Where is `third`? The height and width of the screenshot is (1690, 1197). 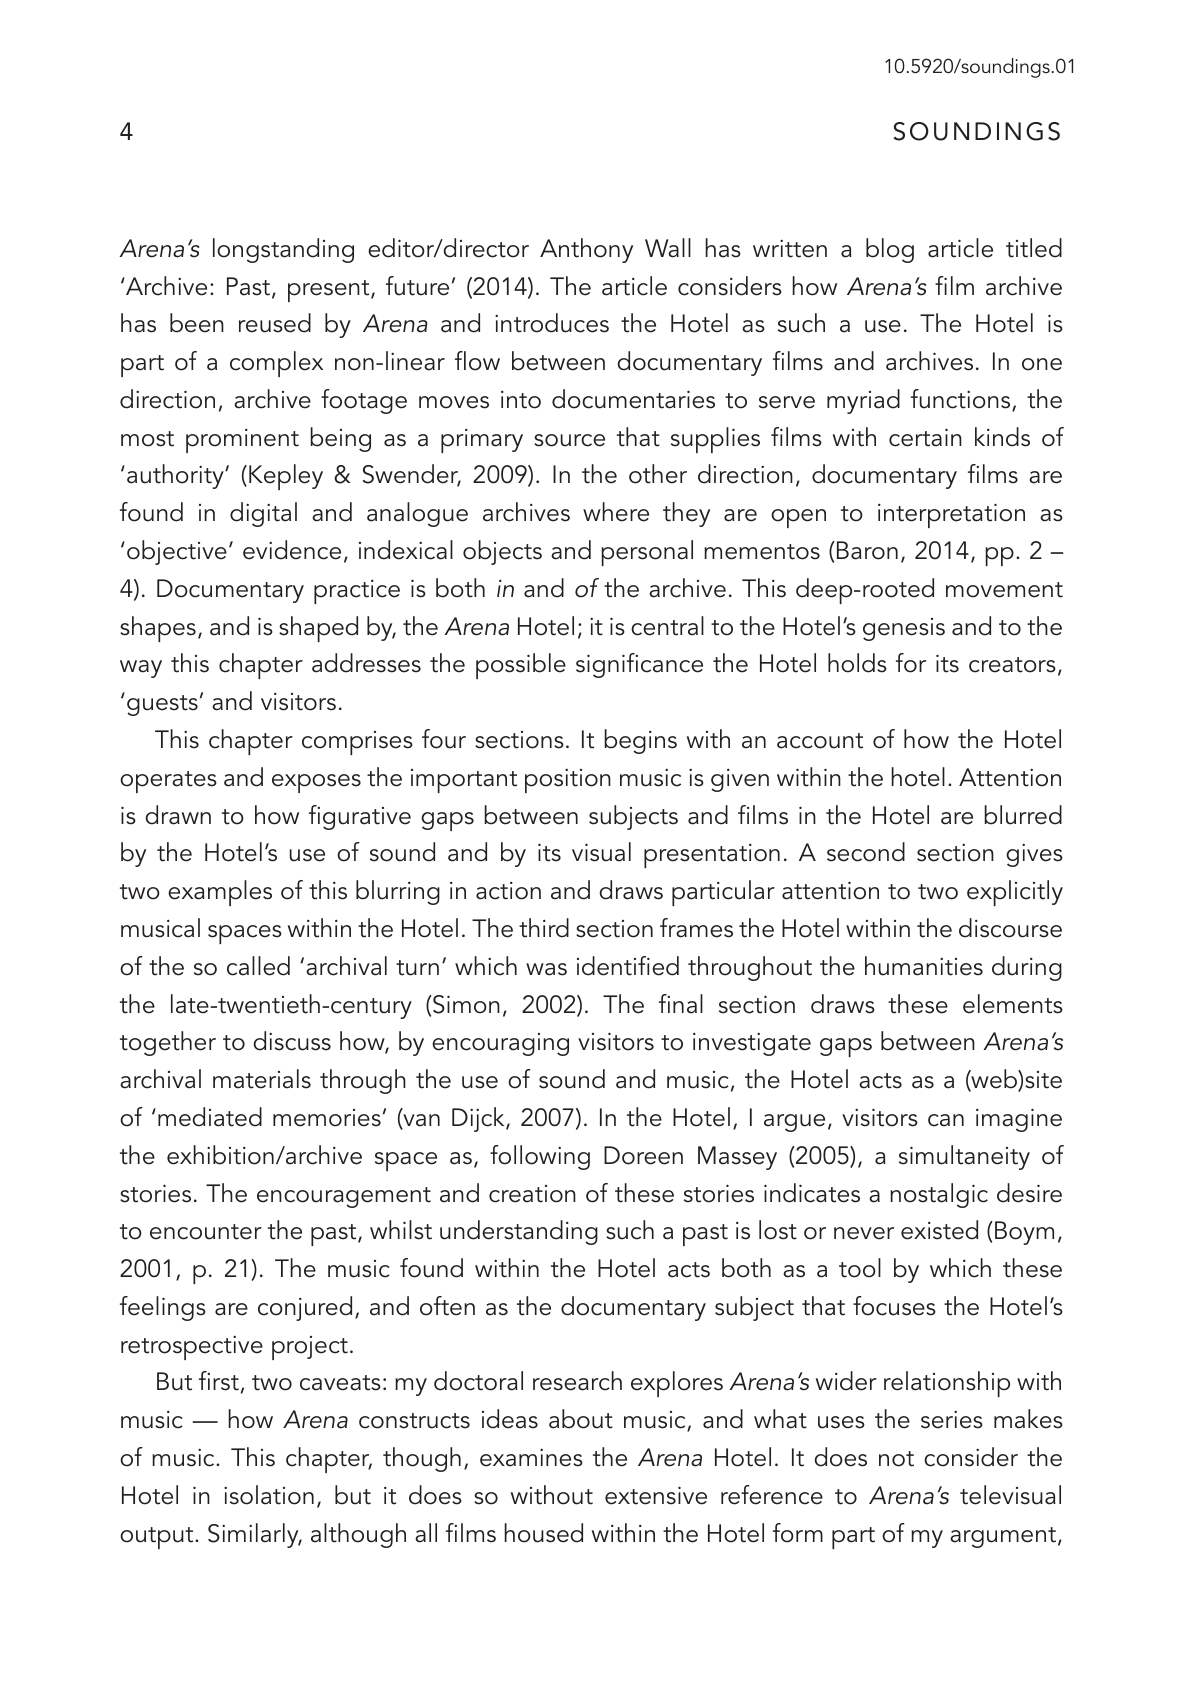
third is located at coordinates (544, 928).
